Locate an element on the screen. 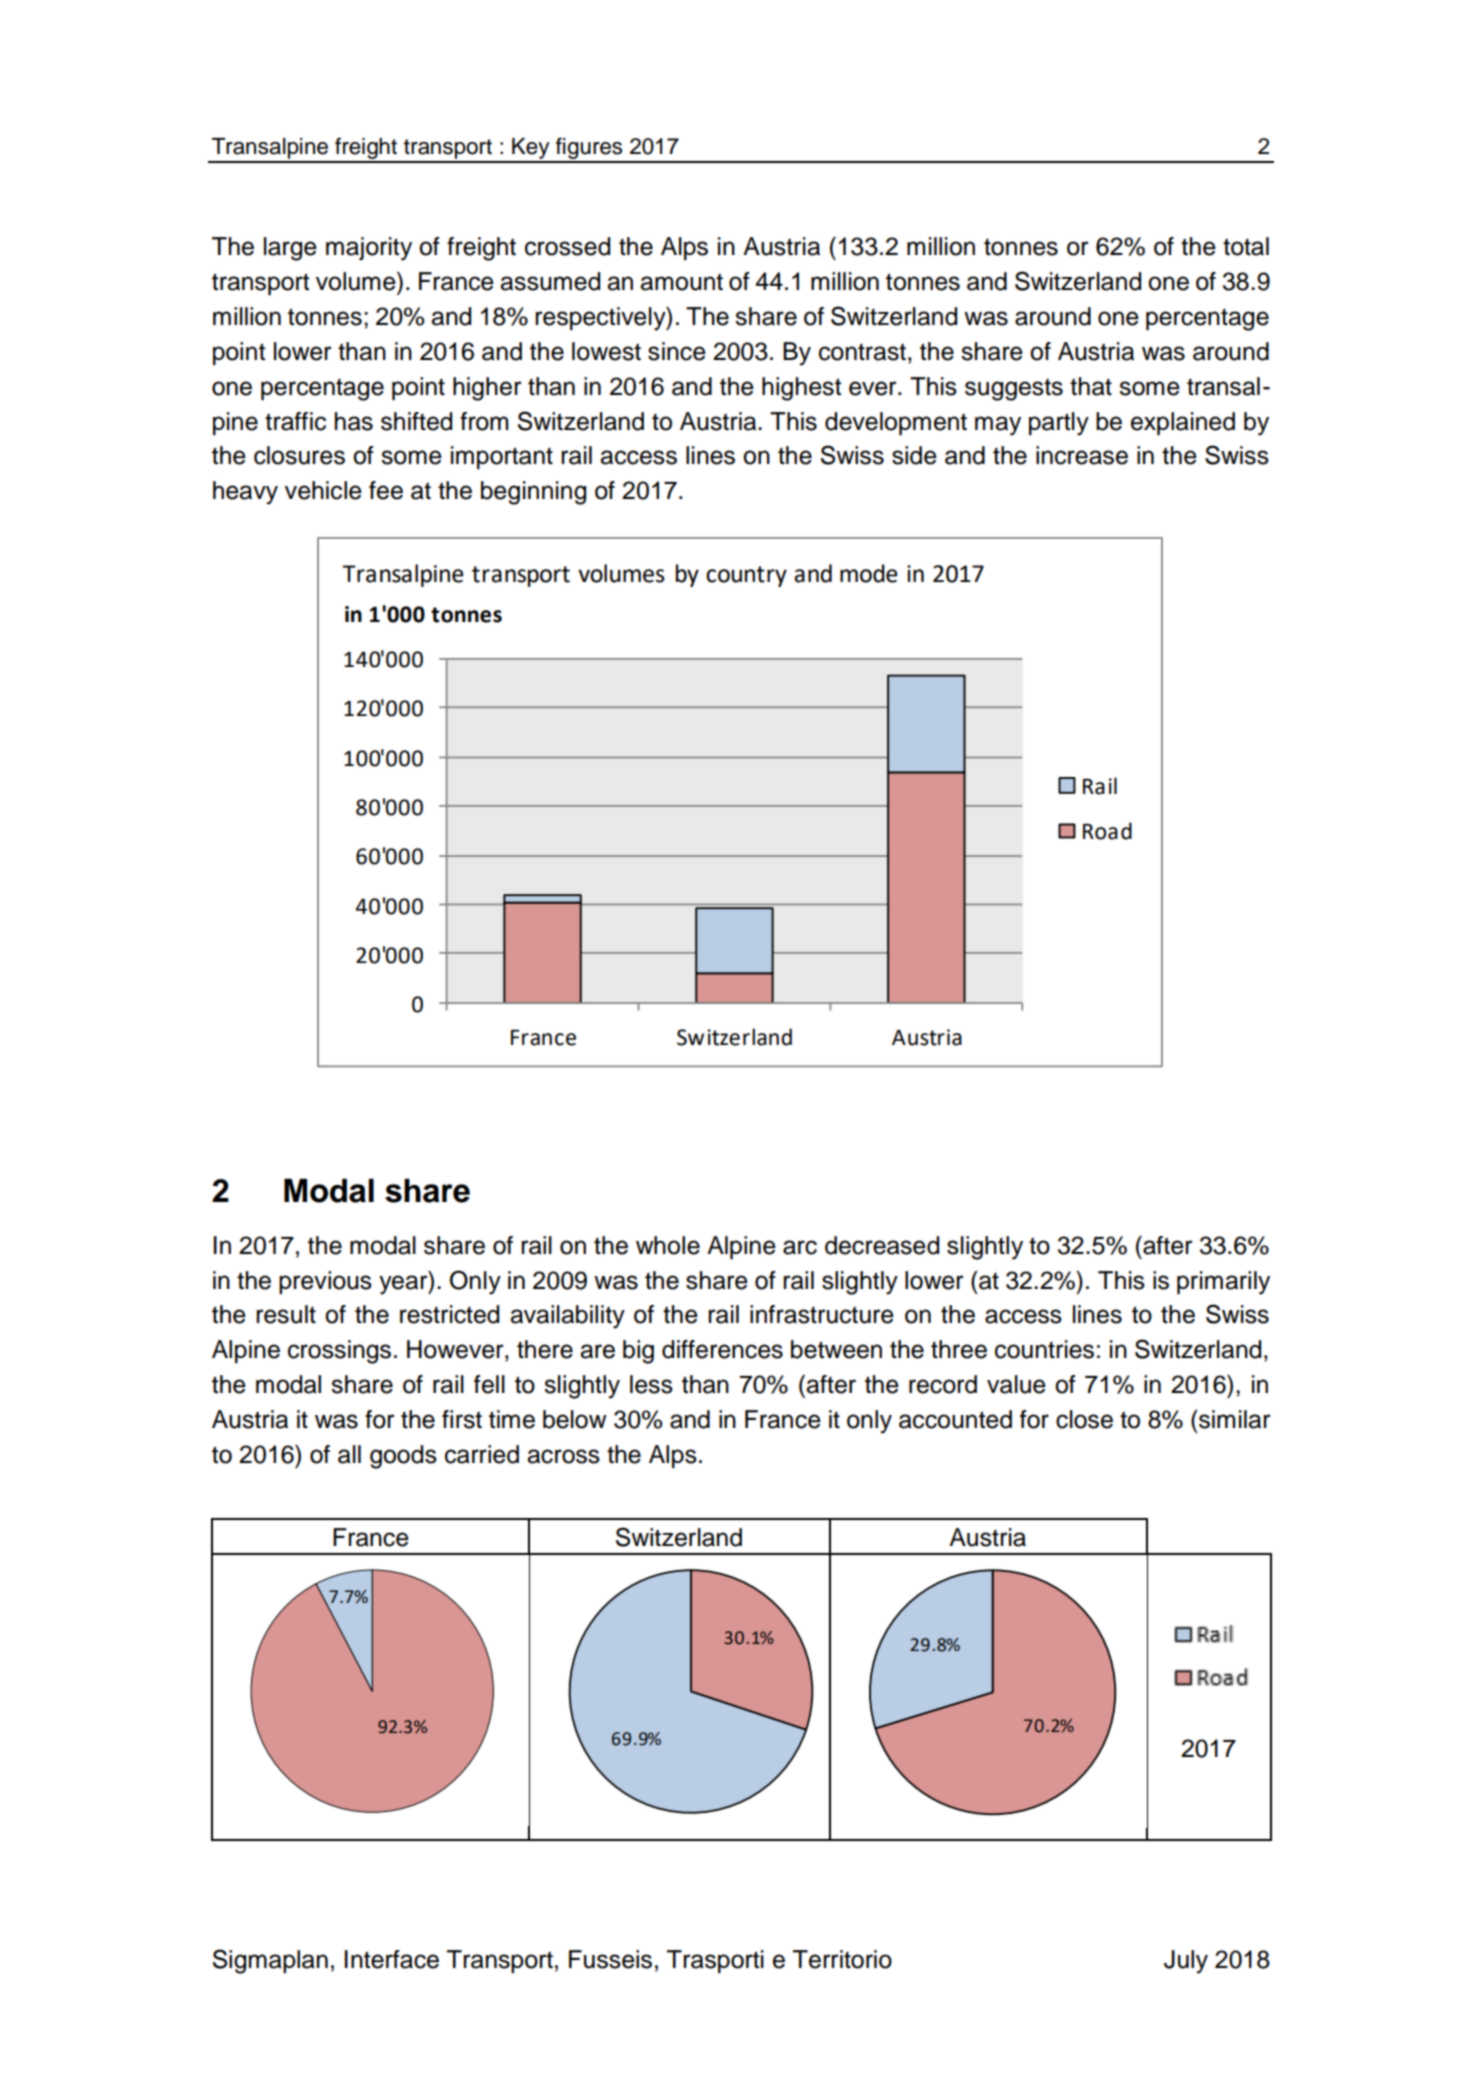 Image resolution: width=1482 pixels, height=2096 pixels. amount is located at coordinates (681, 282).
